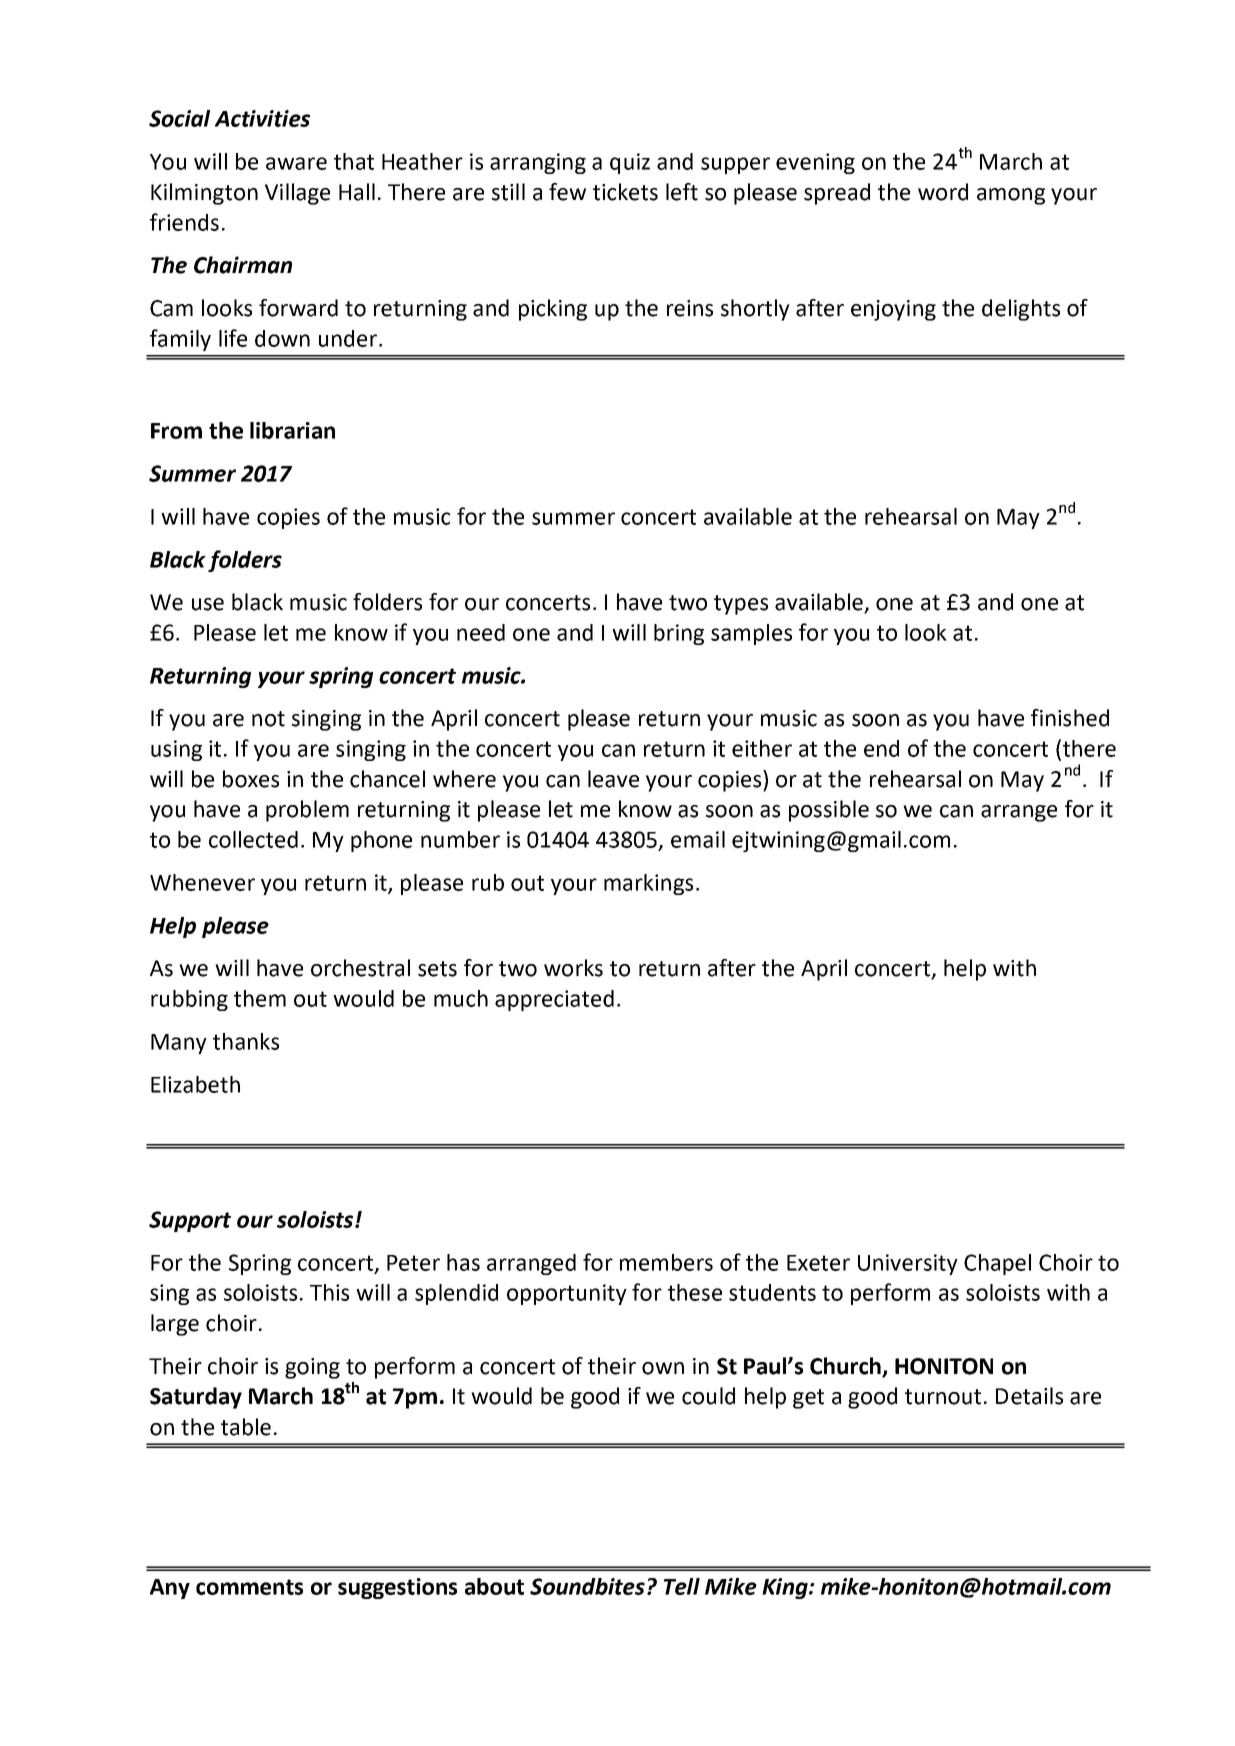 The height and width of the screenshot is (1746, 1235). What do you see at coordinates (292, 430) in the screenshot?
I see `librarian` at bounding box center [292, 430].
